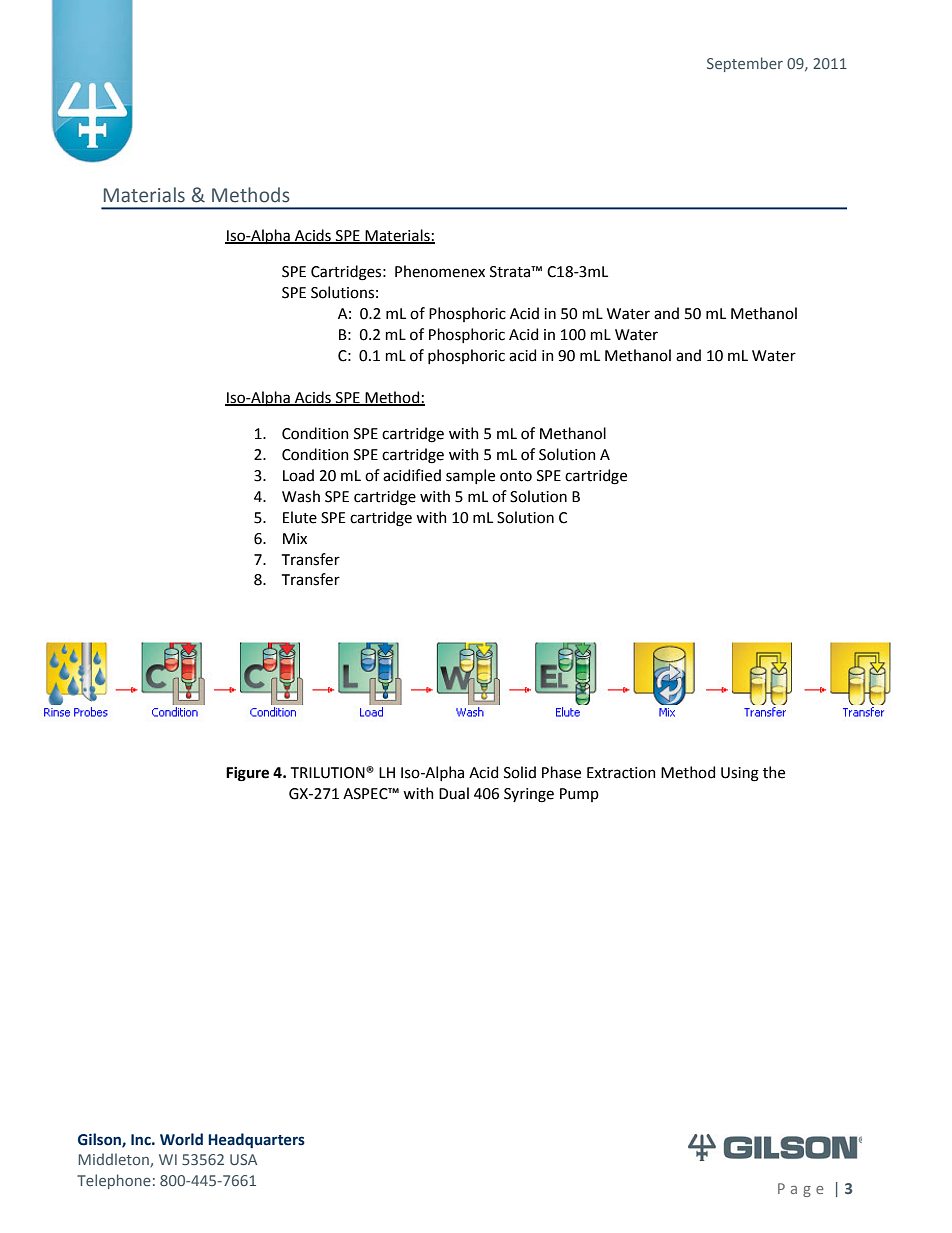 The height and width of the screenshot is (1233, 952). I want to click on September, so click(745, 64).
